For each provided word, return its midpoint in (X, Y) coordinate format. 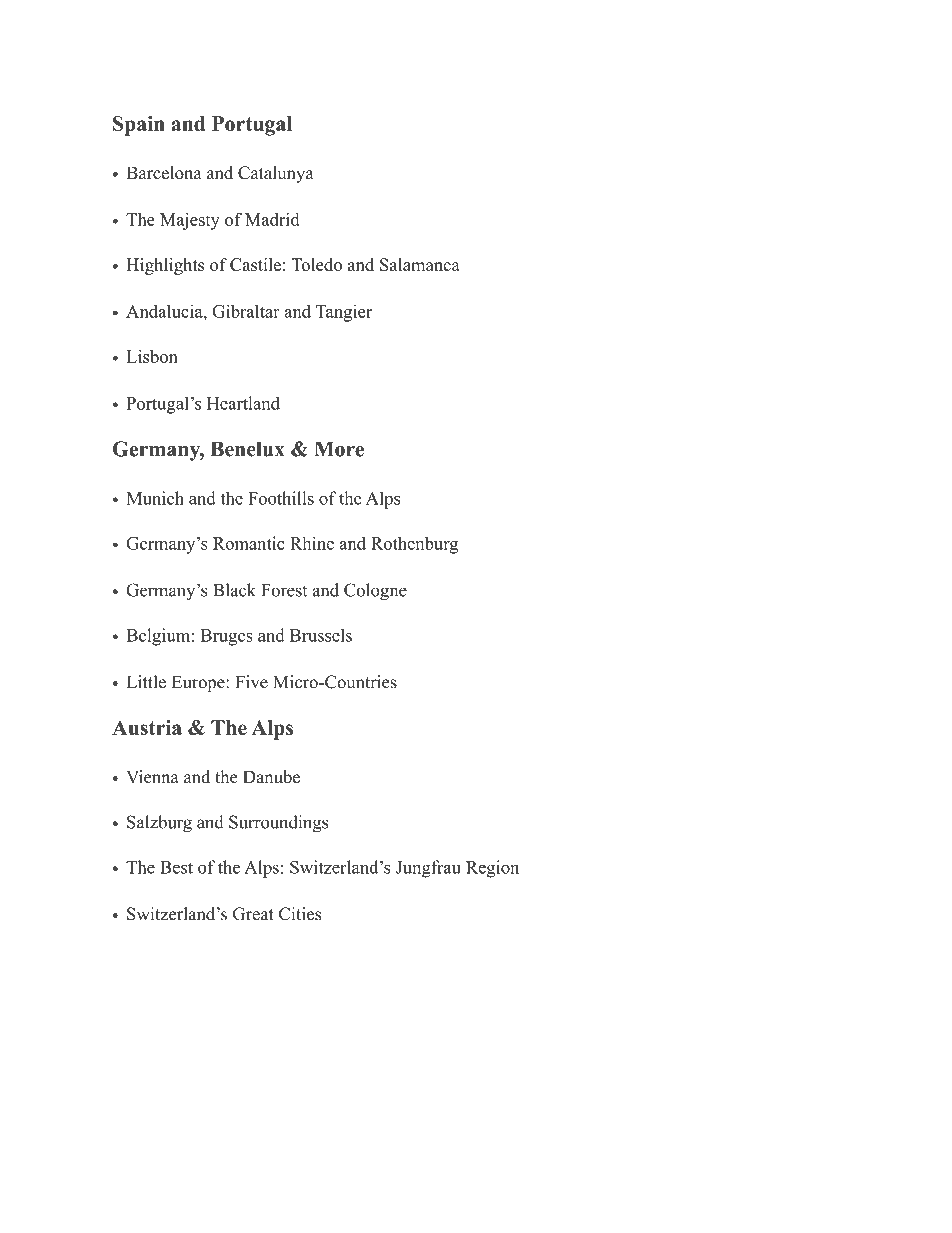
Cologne (375, 592)
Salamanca (420, 264)
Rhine (312, 543)
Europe (199, 683)
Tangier (344, 313)
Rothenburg (414, 545)
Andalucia (165, 311)
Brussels (321, 635)
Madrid (272, 219)
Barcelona (164, 173)
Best (176, 867)
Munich (155, 498)
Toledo (316, 264)
